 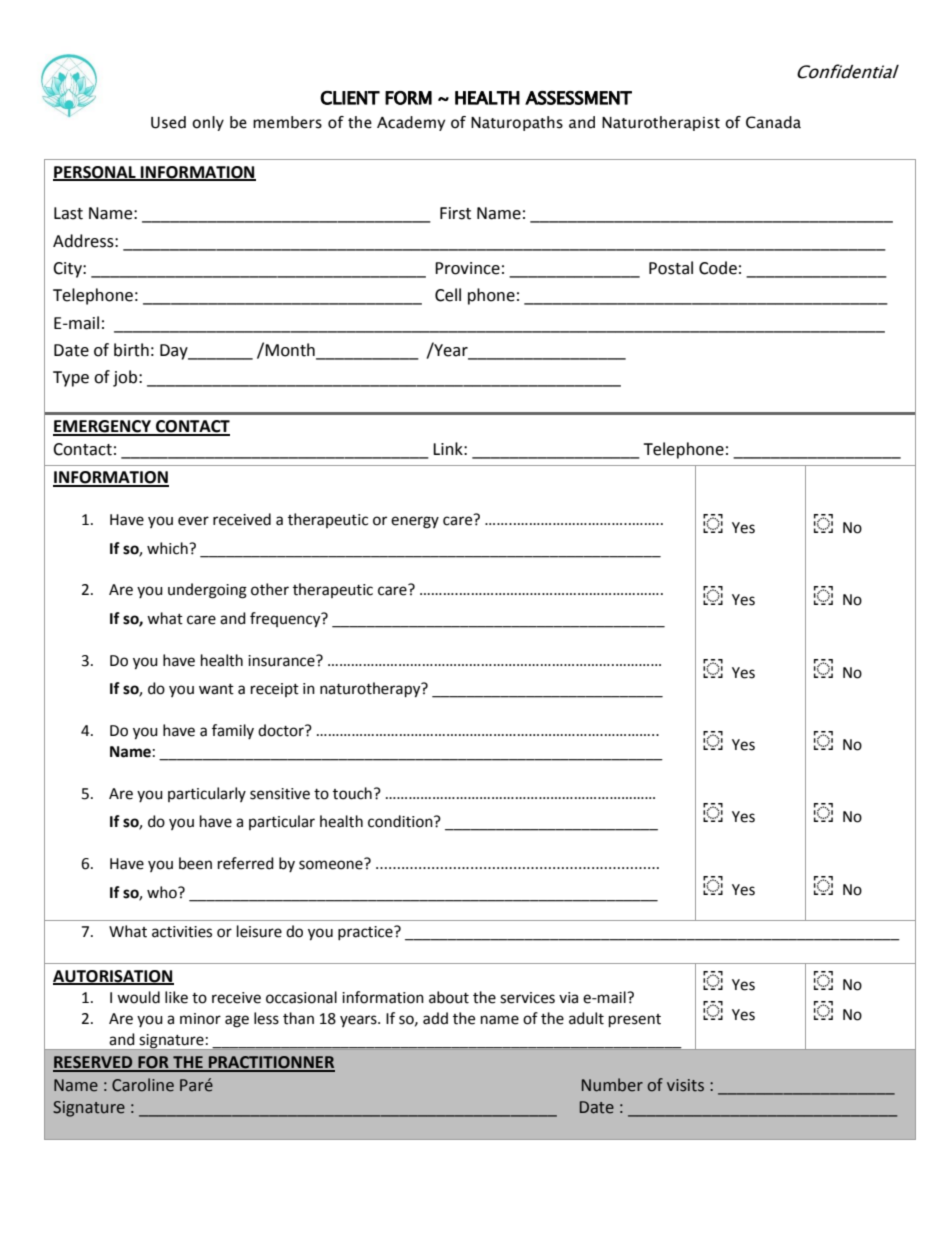 What do you see at coordinates (671, 268) in the document?
I see `Postal` at bounding box center [671, 268].
